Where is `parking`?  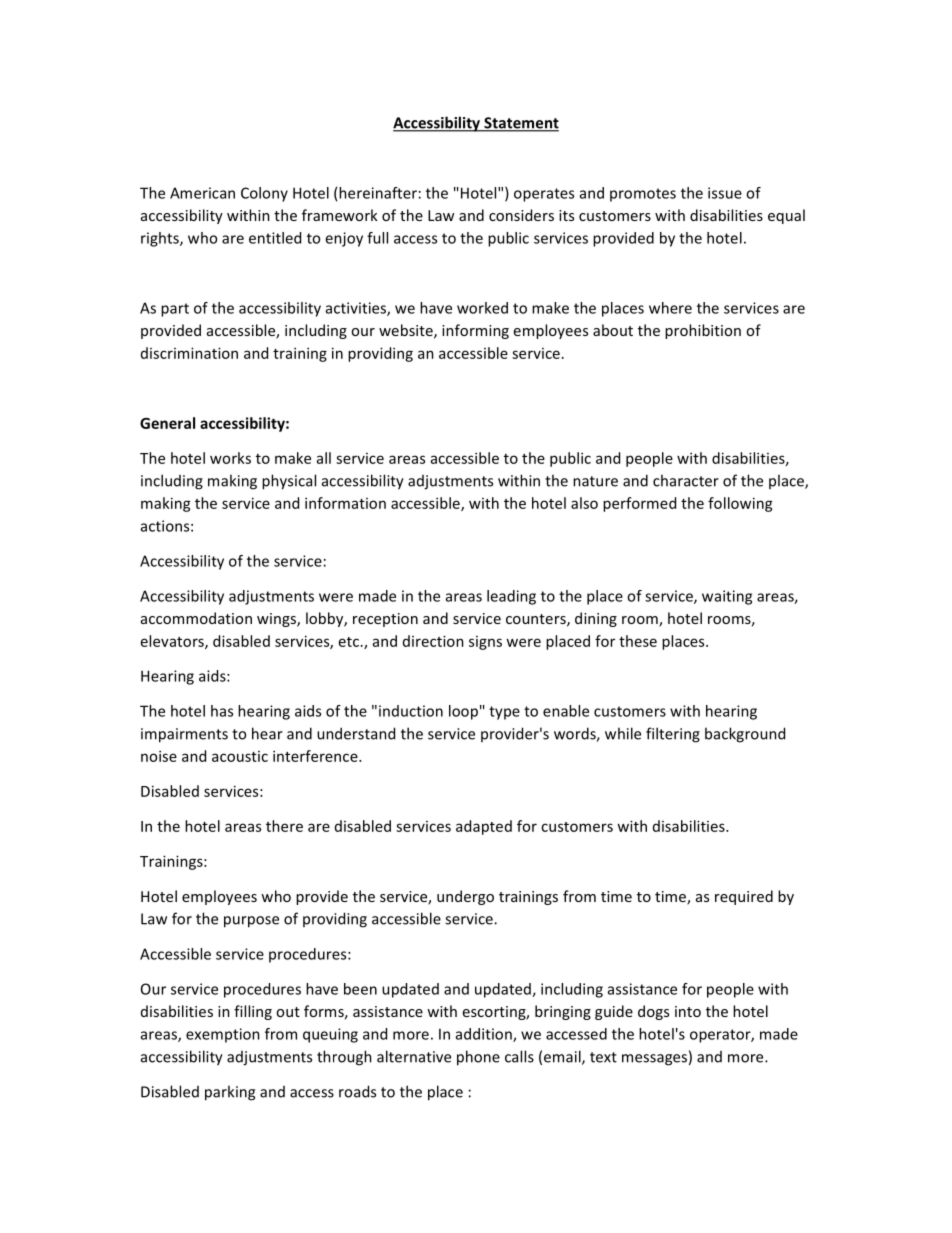 parking is located at coordinates (230, 1093).
